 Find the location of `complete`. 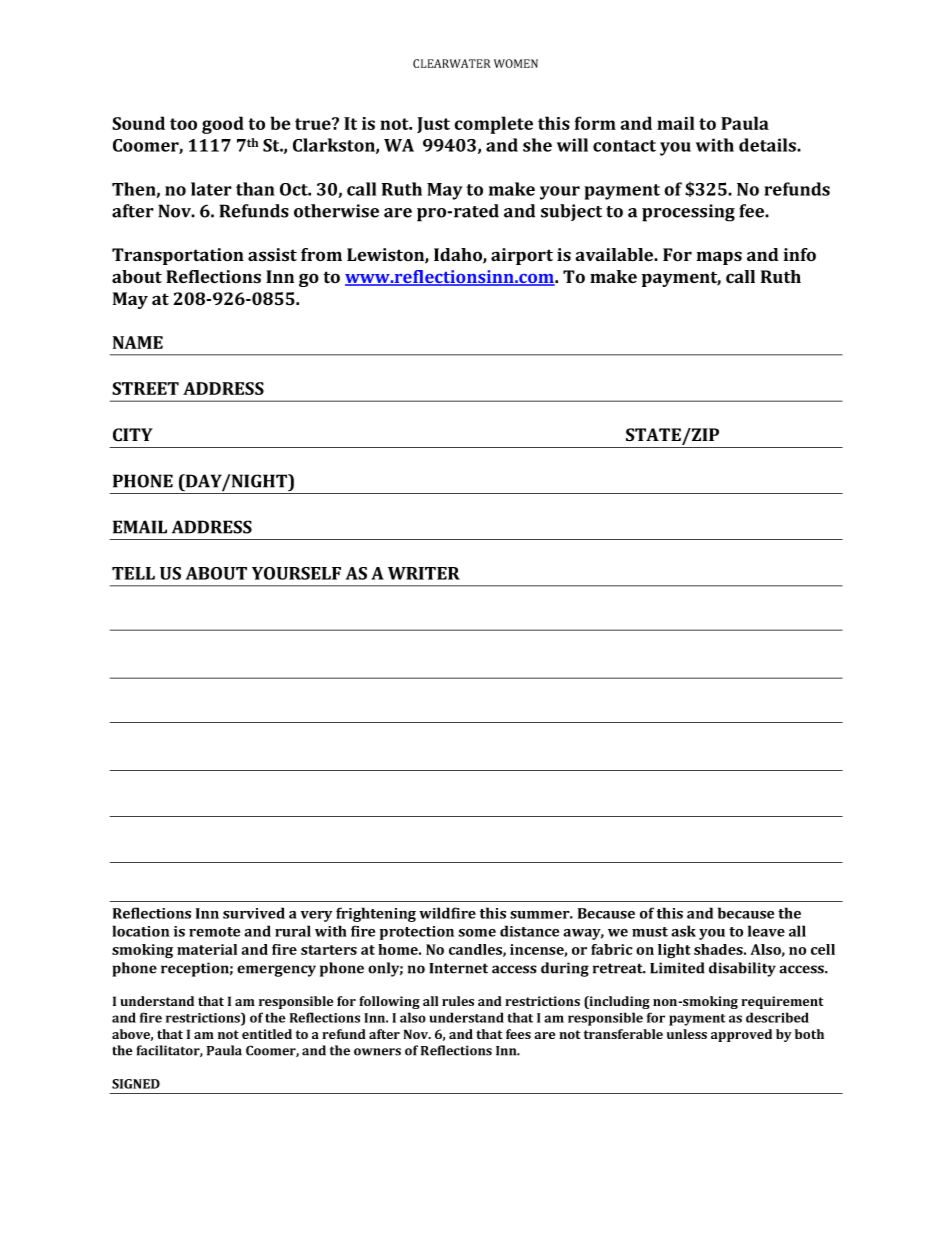

complete is located at coordinates (493, 125).
